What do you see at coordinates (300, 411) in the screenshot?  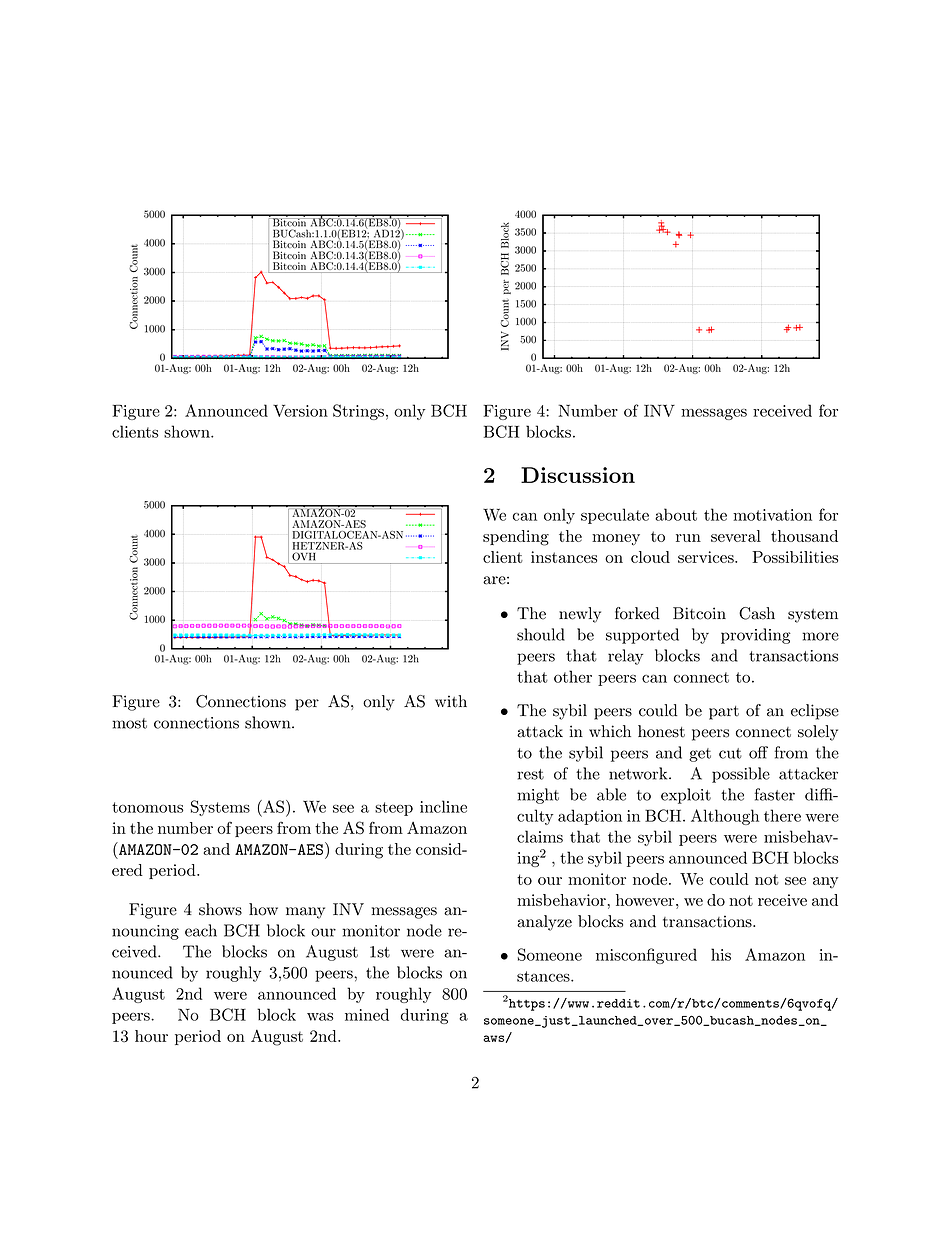 I see `Version` at bounding box center [300, 411].
